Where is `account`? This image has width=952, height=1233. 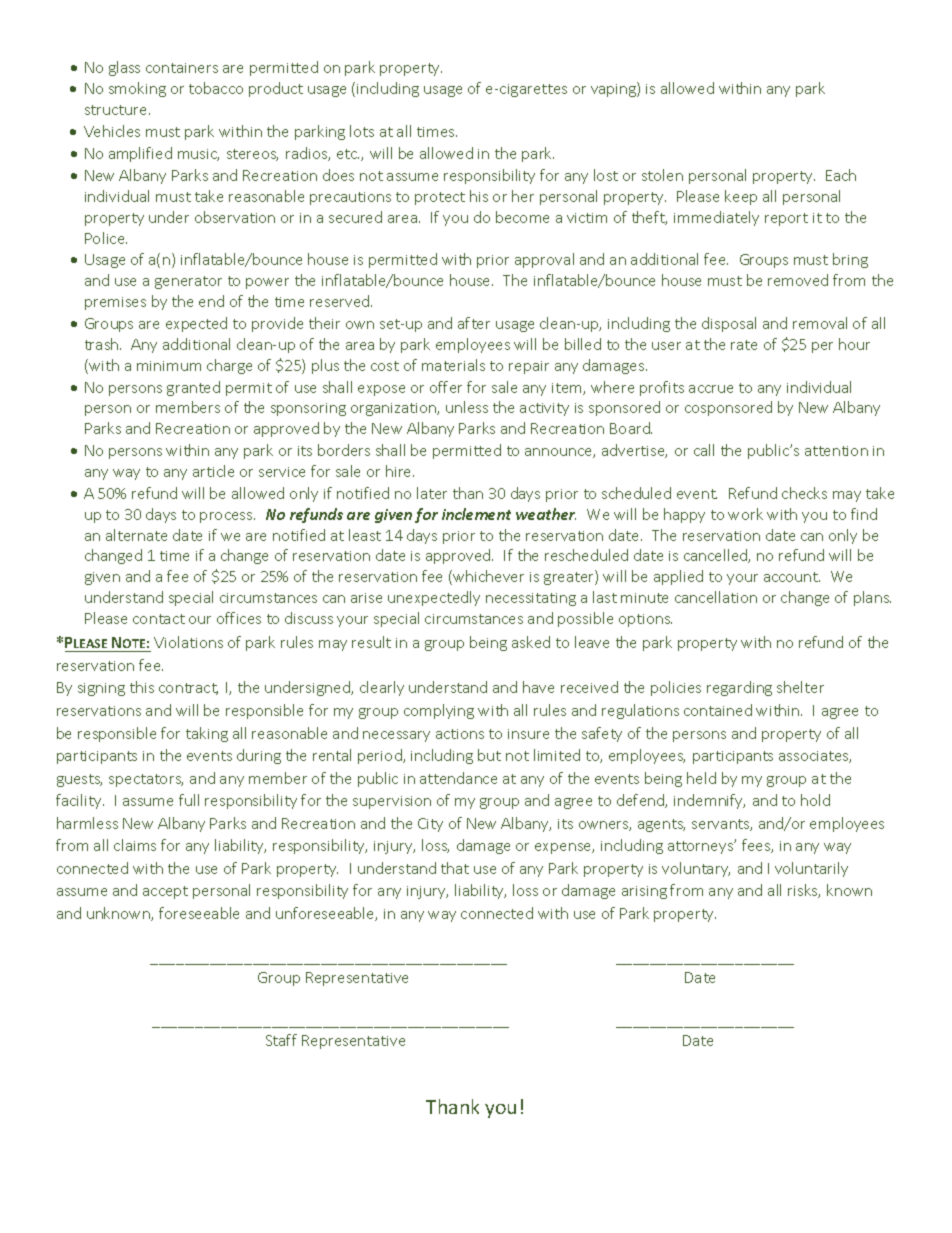 account is located at coordinates (792, 577).
